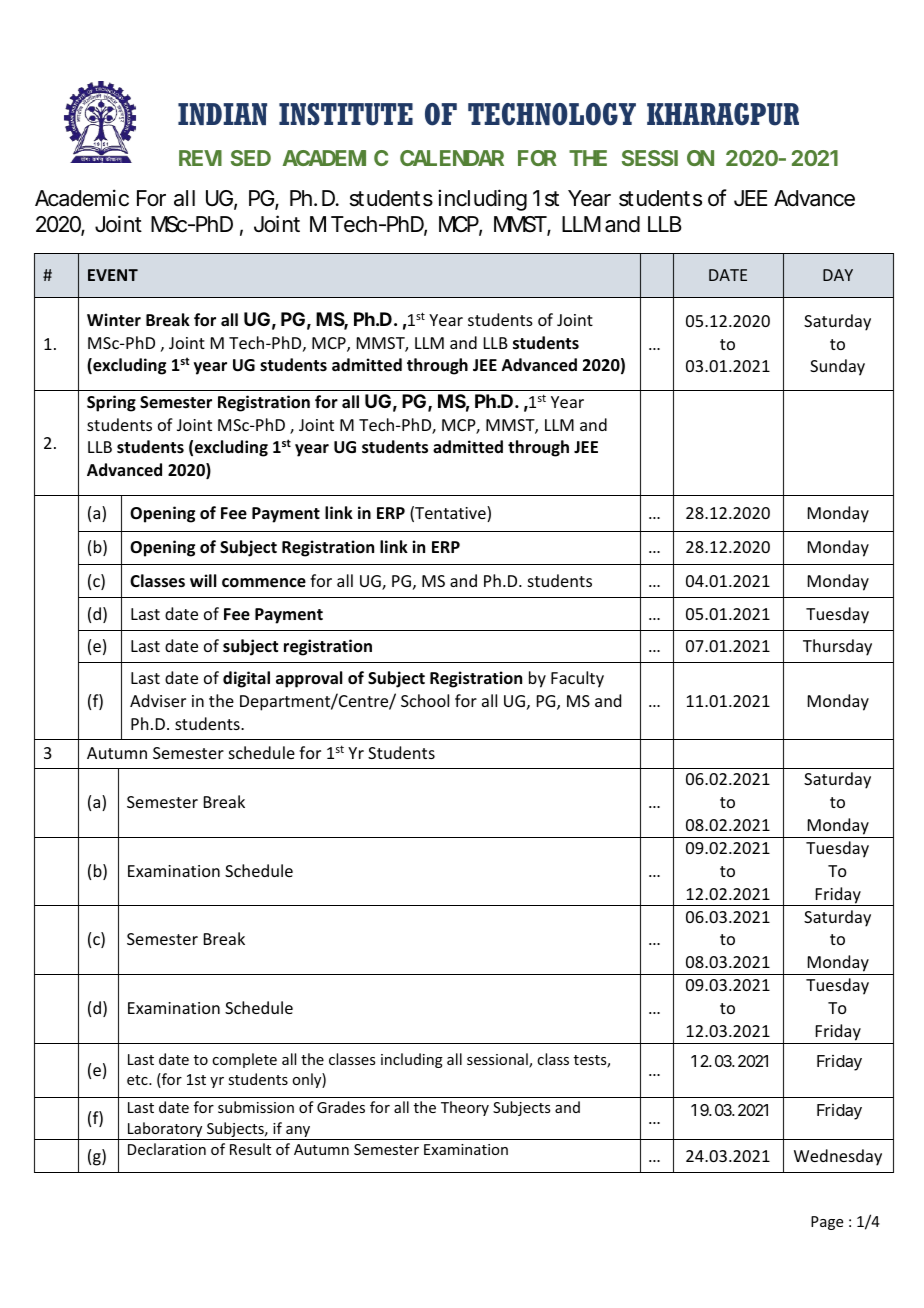  I want to click on INDIAN, so click(222, 114).
